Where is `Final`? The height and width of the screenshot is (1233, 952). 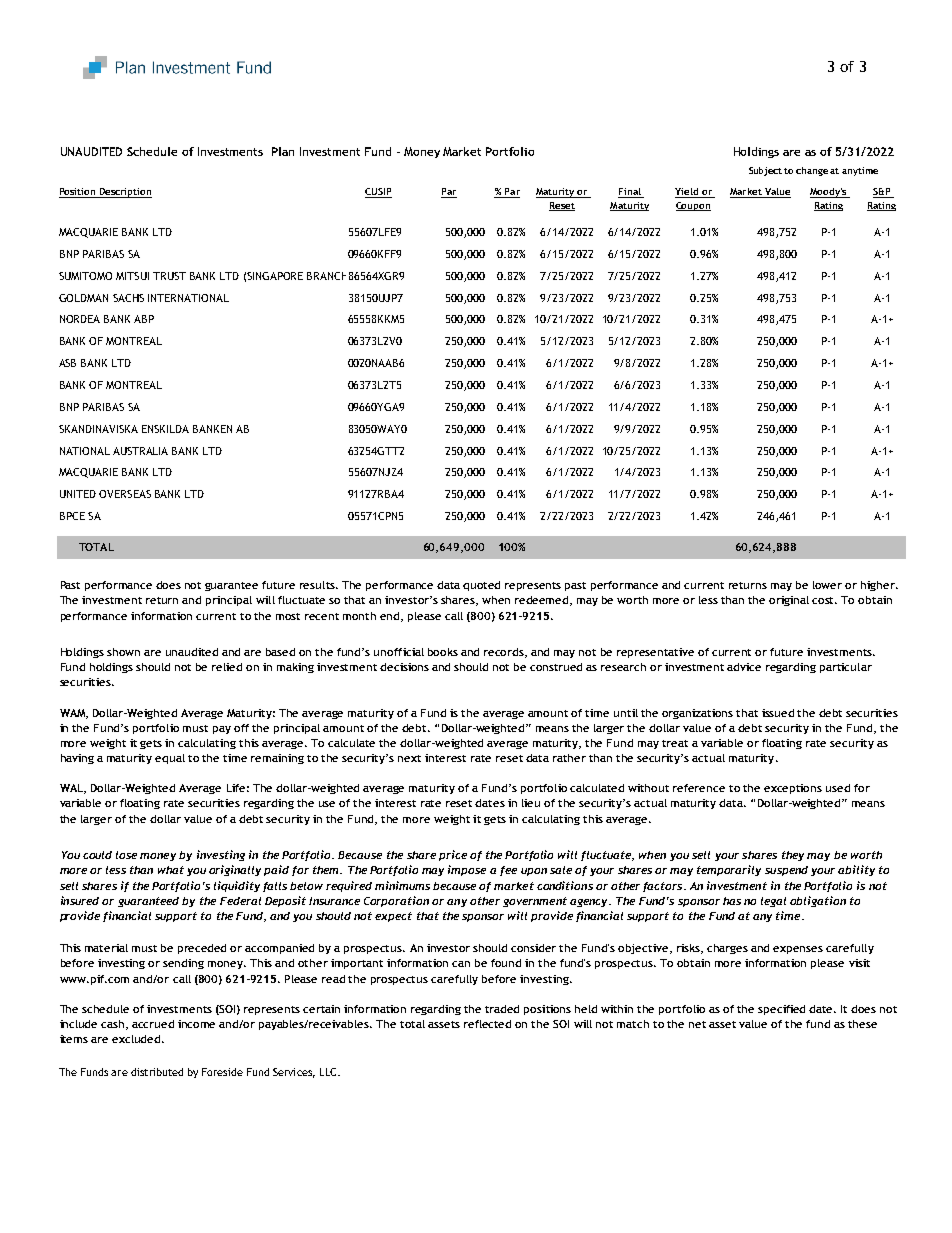 Final is located at coordinates (630, 193).
